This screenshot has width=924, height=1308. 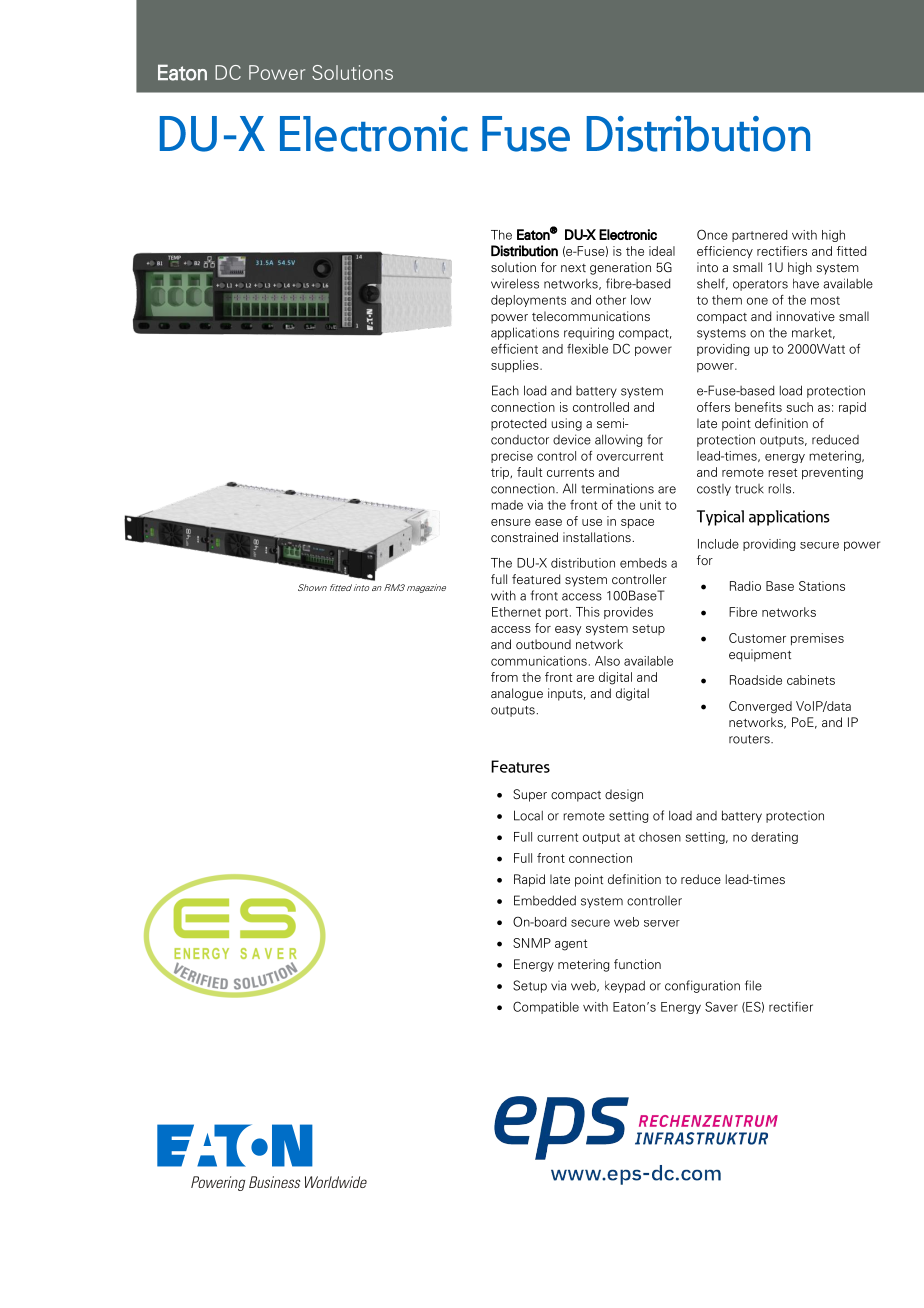 I want to click on premises, so click(x=817, y=639).
